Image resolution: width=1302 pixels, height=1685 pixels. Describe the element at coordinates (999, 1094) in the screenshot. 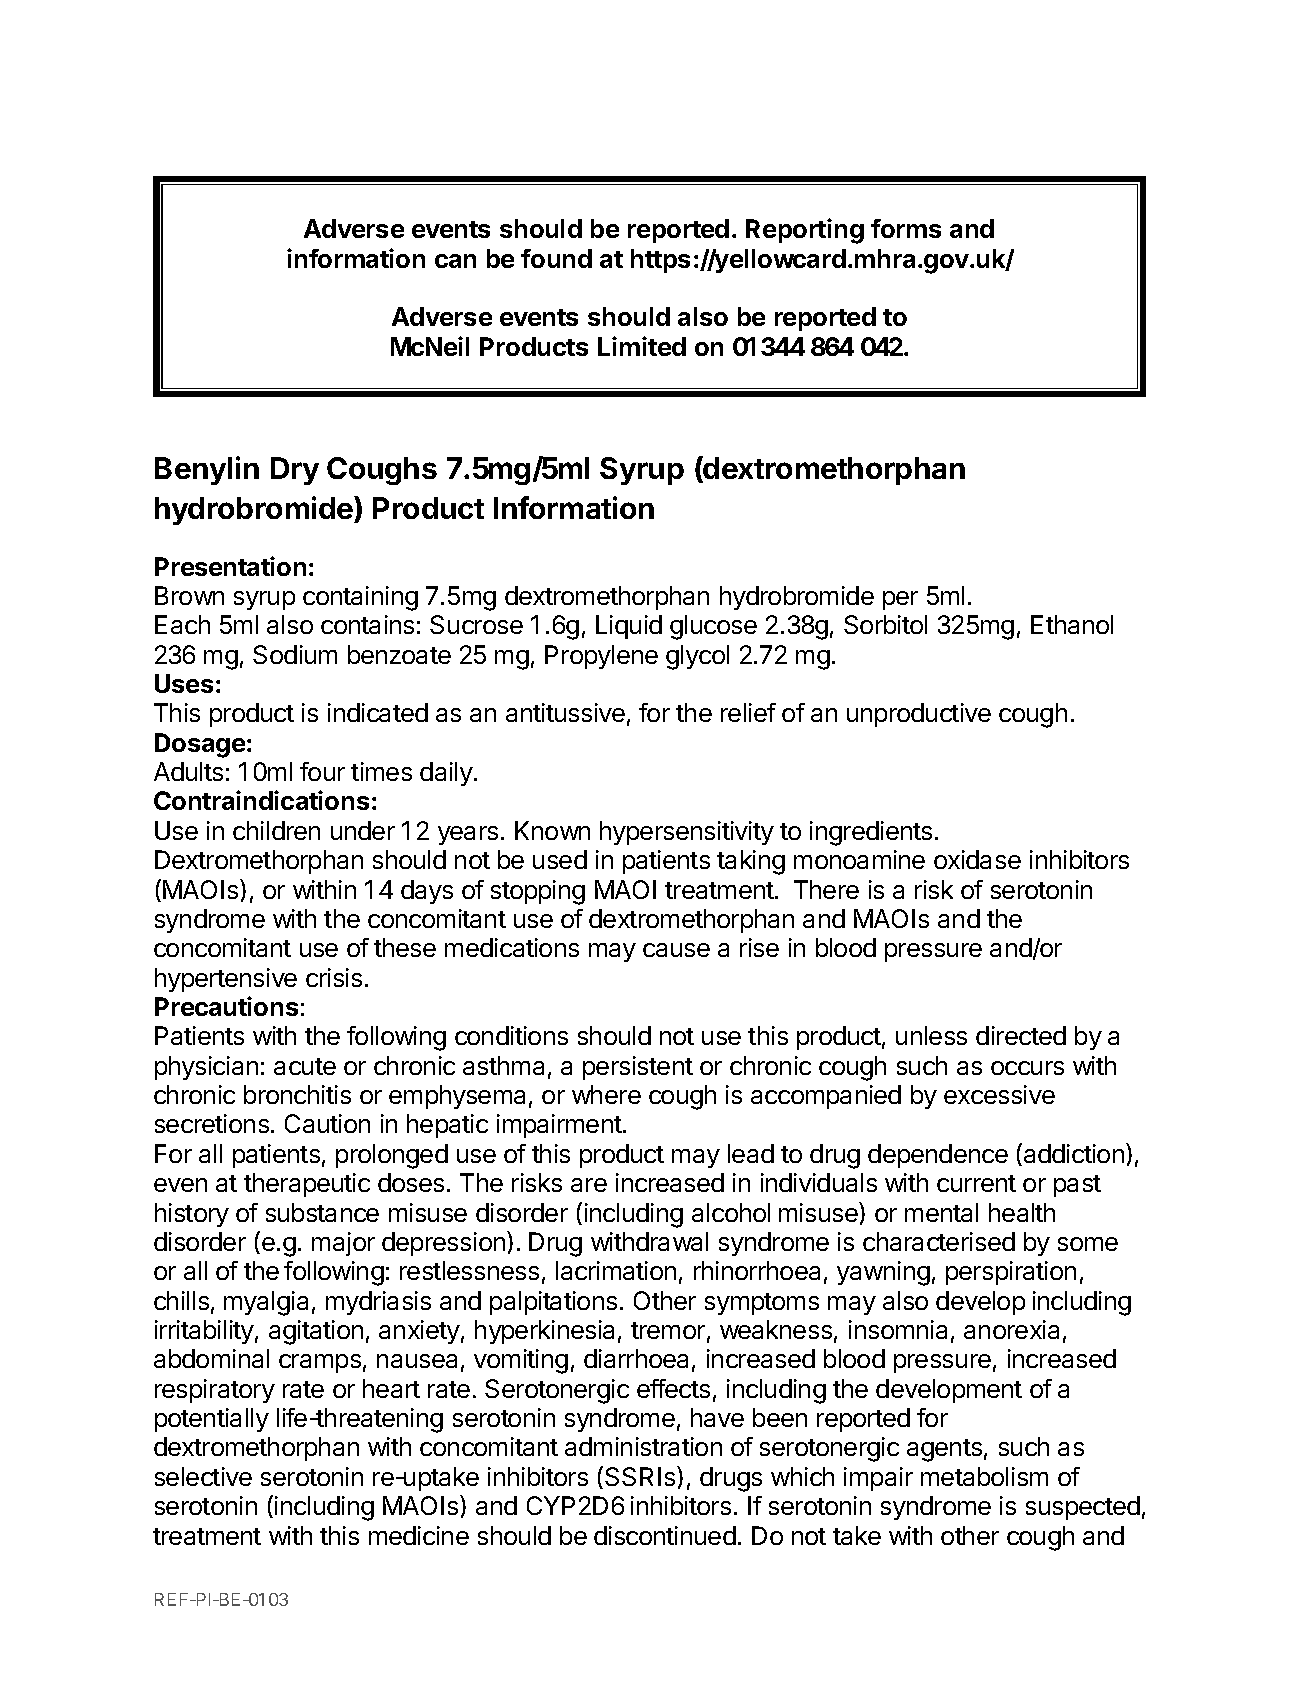

I see `excessive` at that location.
